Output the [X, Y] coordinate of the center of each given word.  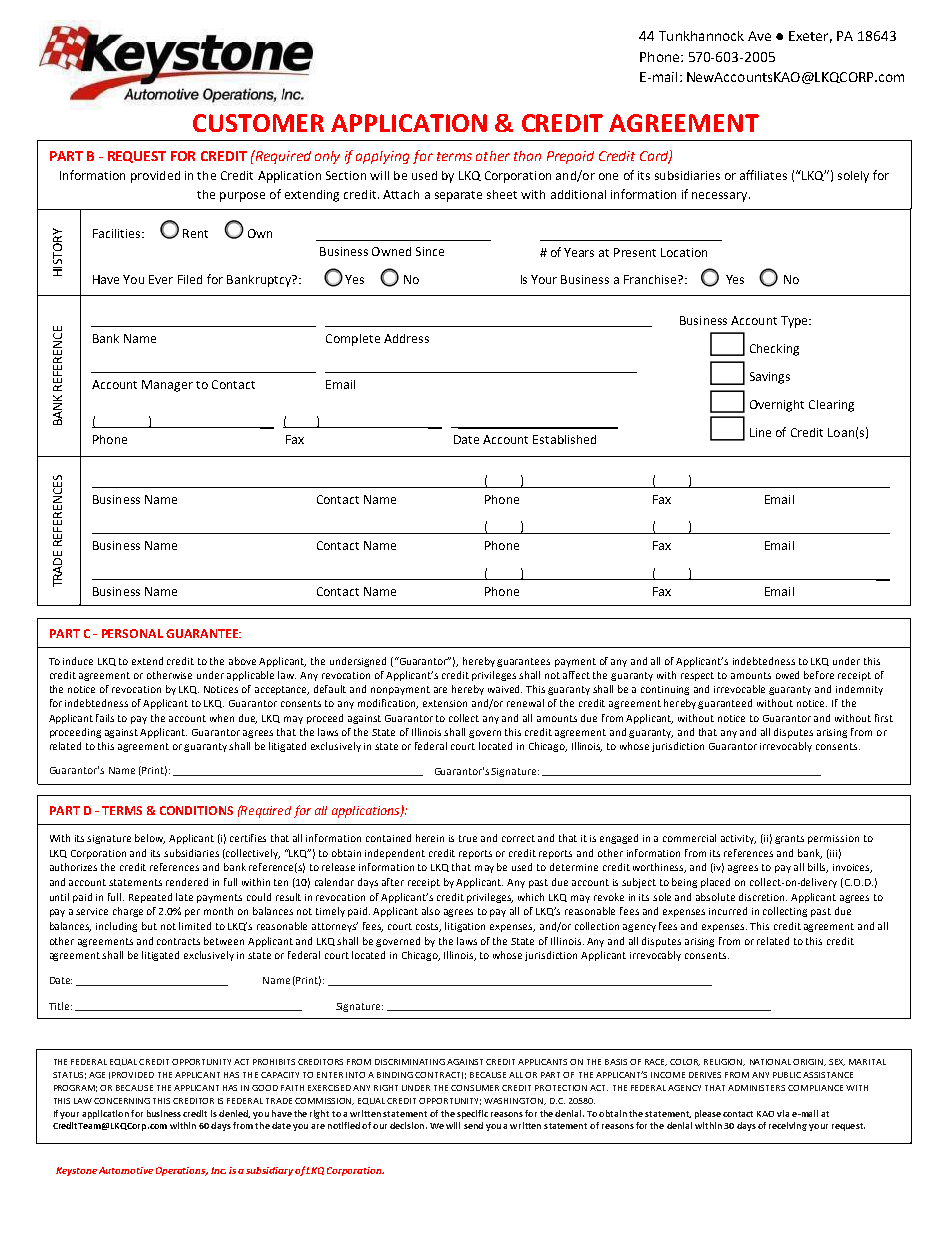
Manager [167, 386]
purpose [242, 197]
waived [505, 689]
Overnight [777, 406]
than [527, 156]
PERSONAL [132, 633]
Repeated [150, 898]
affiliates [763, 175]
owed [787, 675]
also [431, 911]
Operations [182, 1171]
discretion [763, 897]
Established [564, 439]
